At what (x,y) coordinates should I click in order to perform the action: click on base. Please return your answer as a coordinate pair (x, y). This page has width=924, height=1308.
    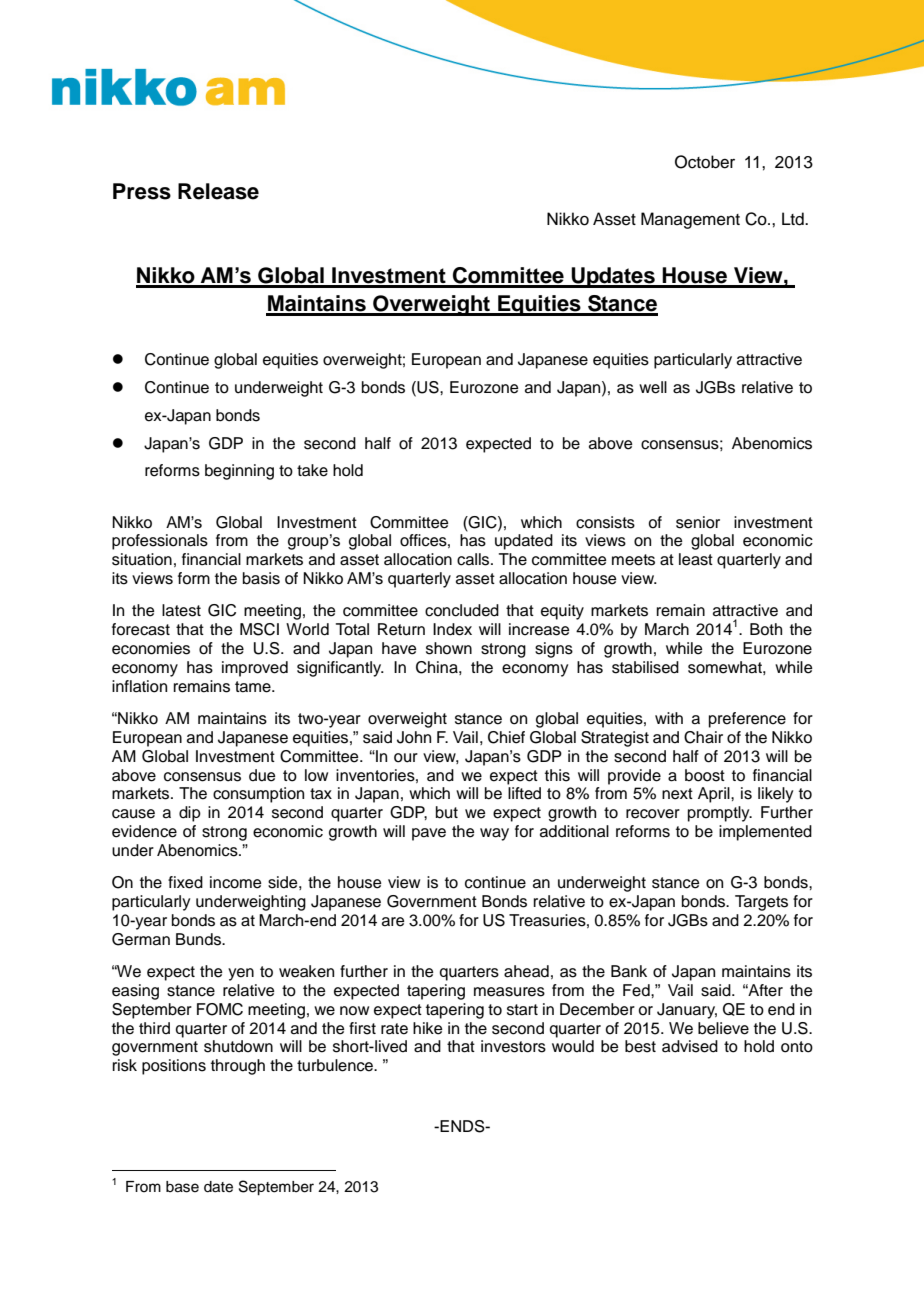
    Looking at the image, I should click on (182, 1187).
